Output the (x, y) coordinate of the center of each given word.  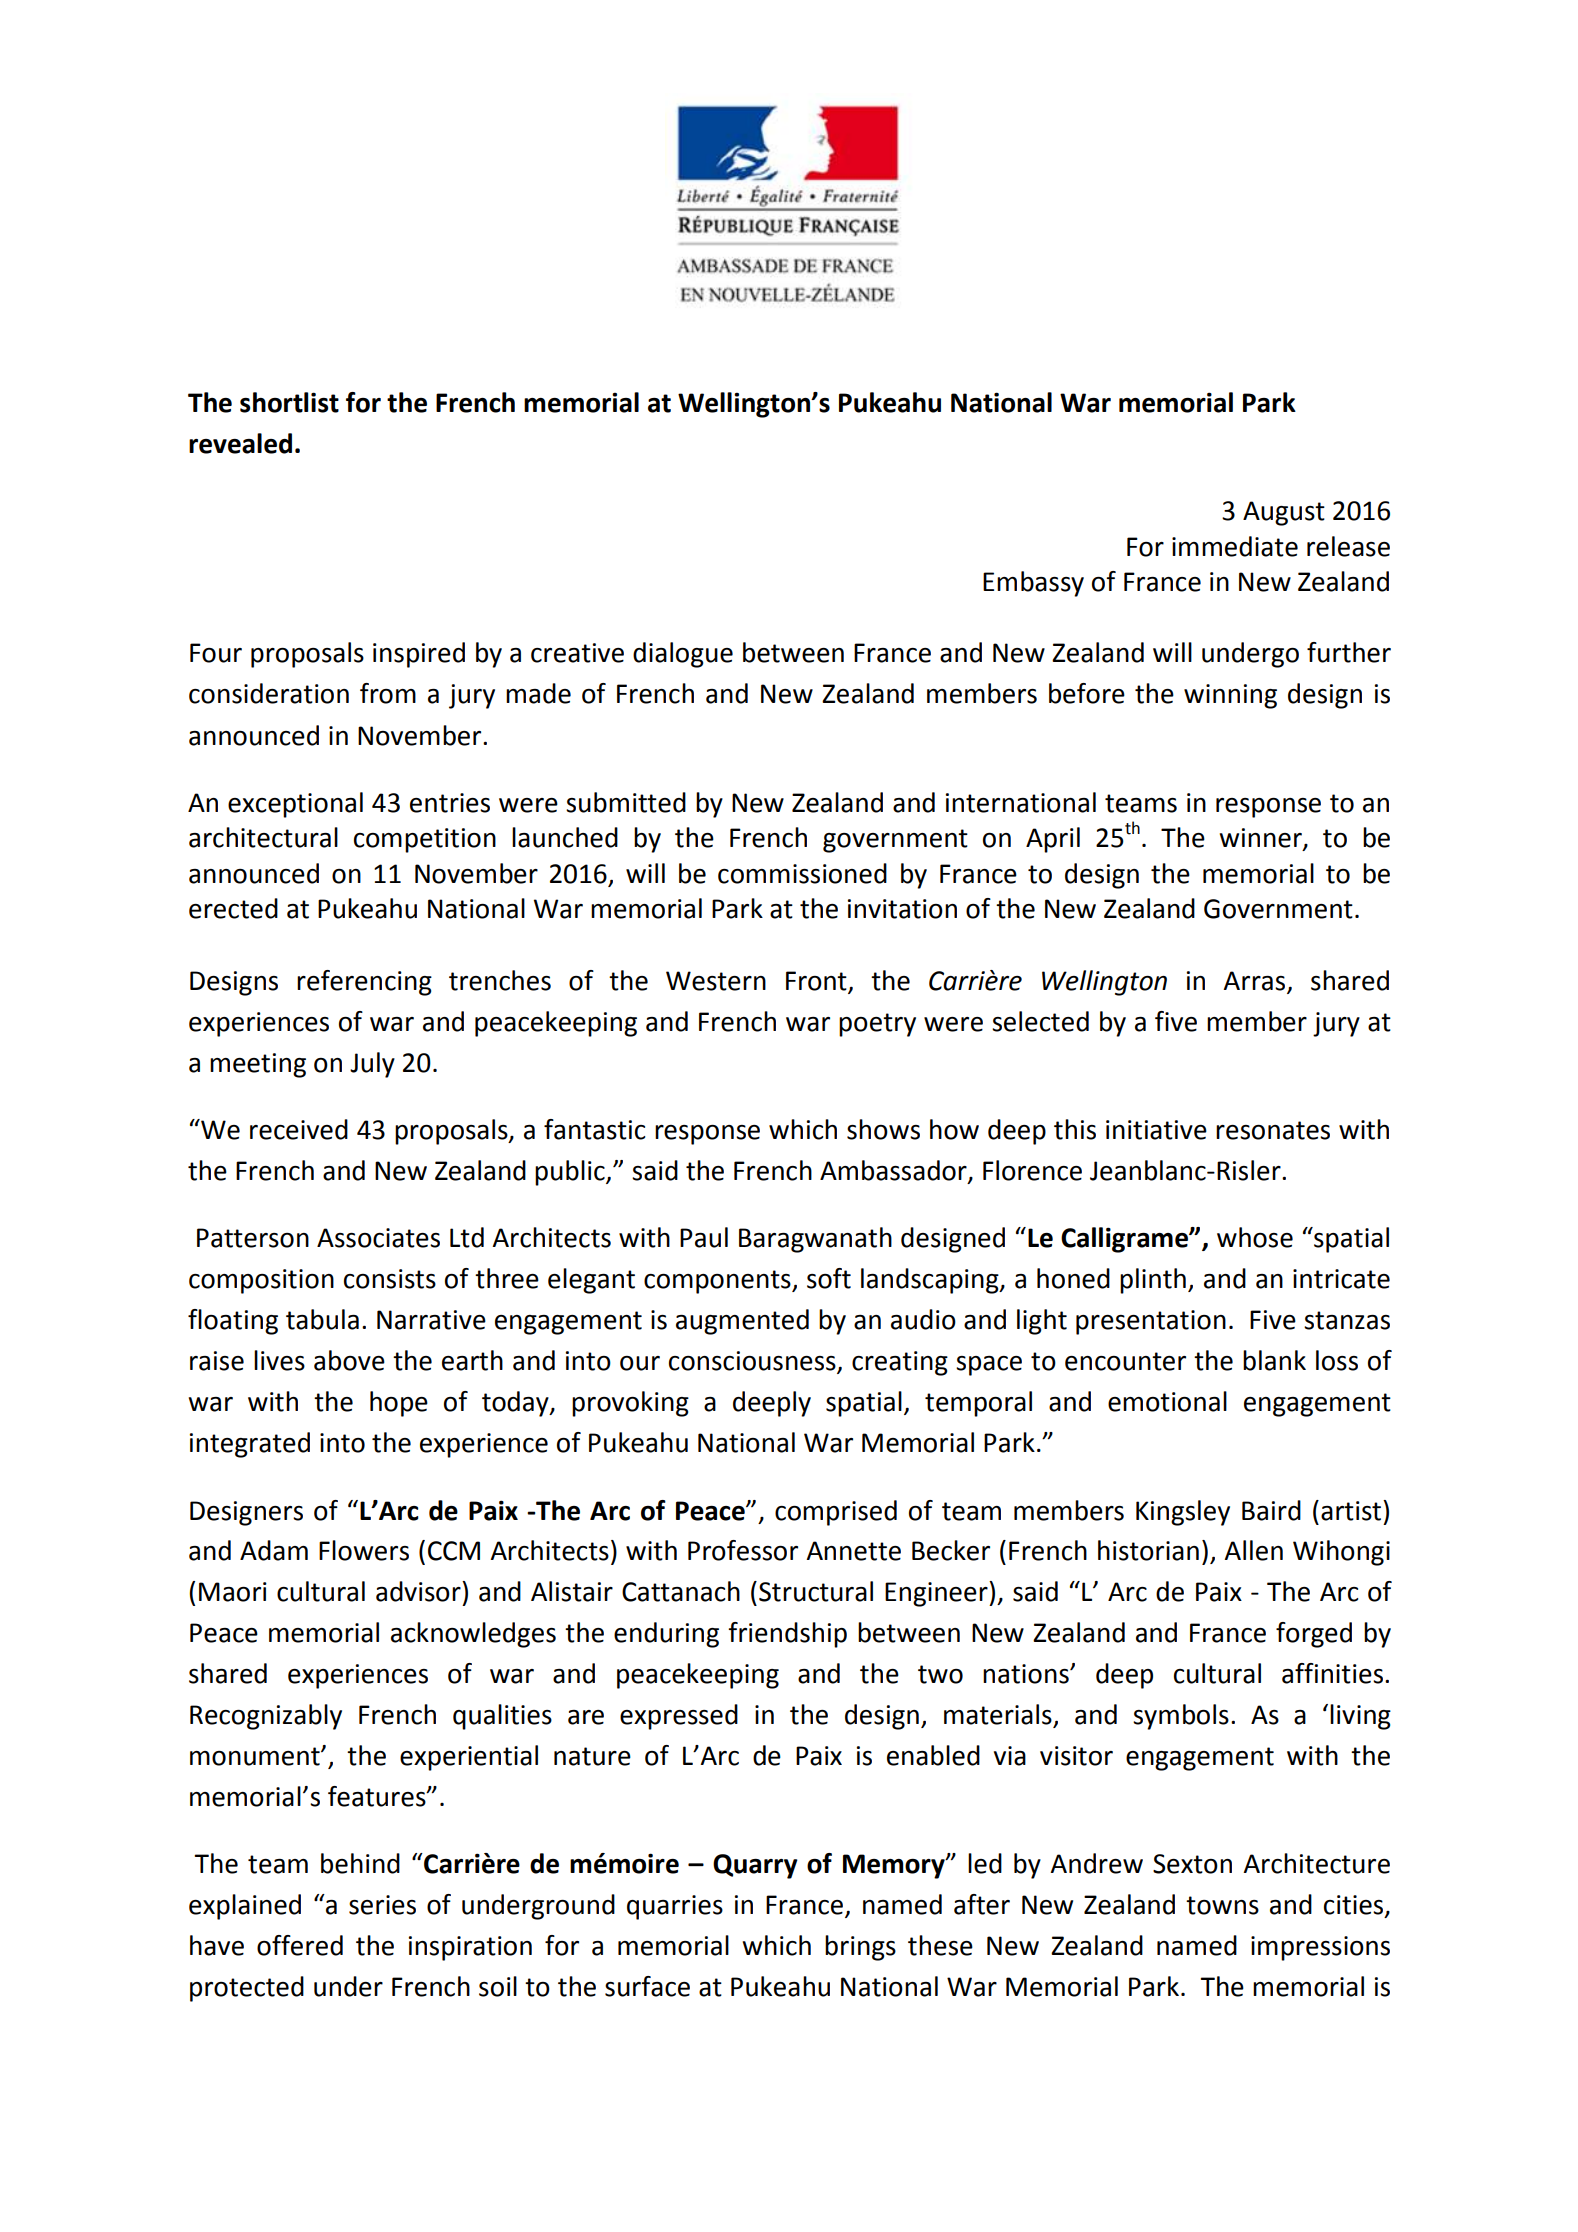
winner (1262, 839)
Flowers (364, 1550)
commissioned (802, 873)
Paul (704, 1237)
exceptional (295, 805)
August (1284, 513)
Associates (378, 1238)
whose (1255, 1237)
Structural (816, 1591)
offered (300, 1945)
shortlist (289, 402)
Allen (1253, 1550)
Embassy (1033, 584)
